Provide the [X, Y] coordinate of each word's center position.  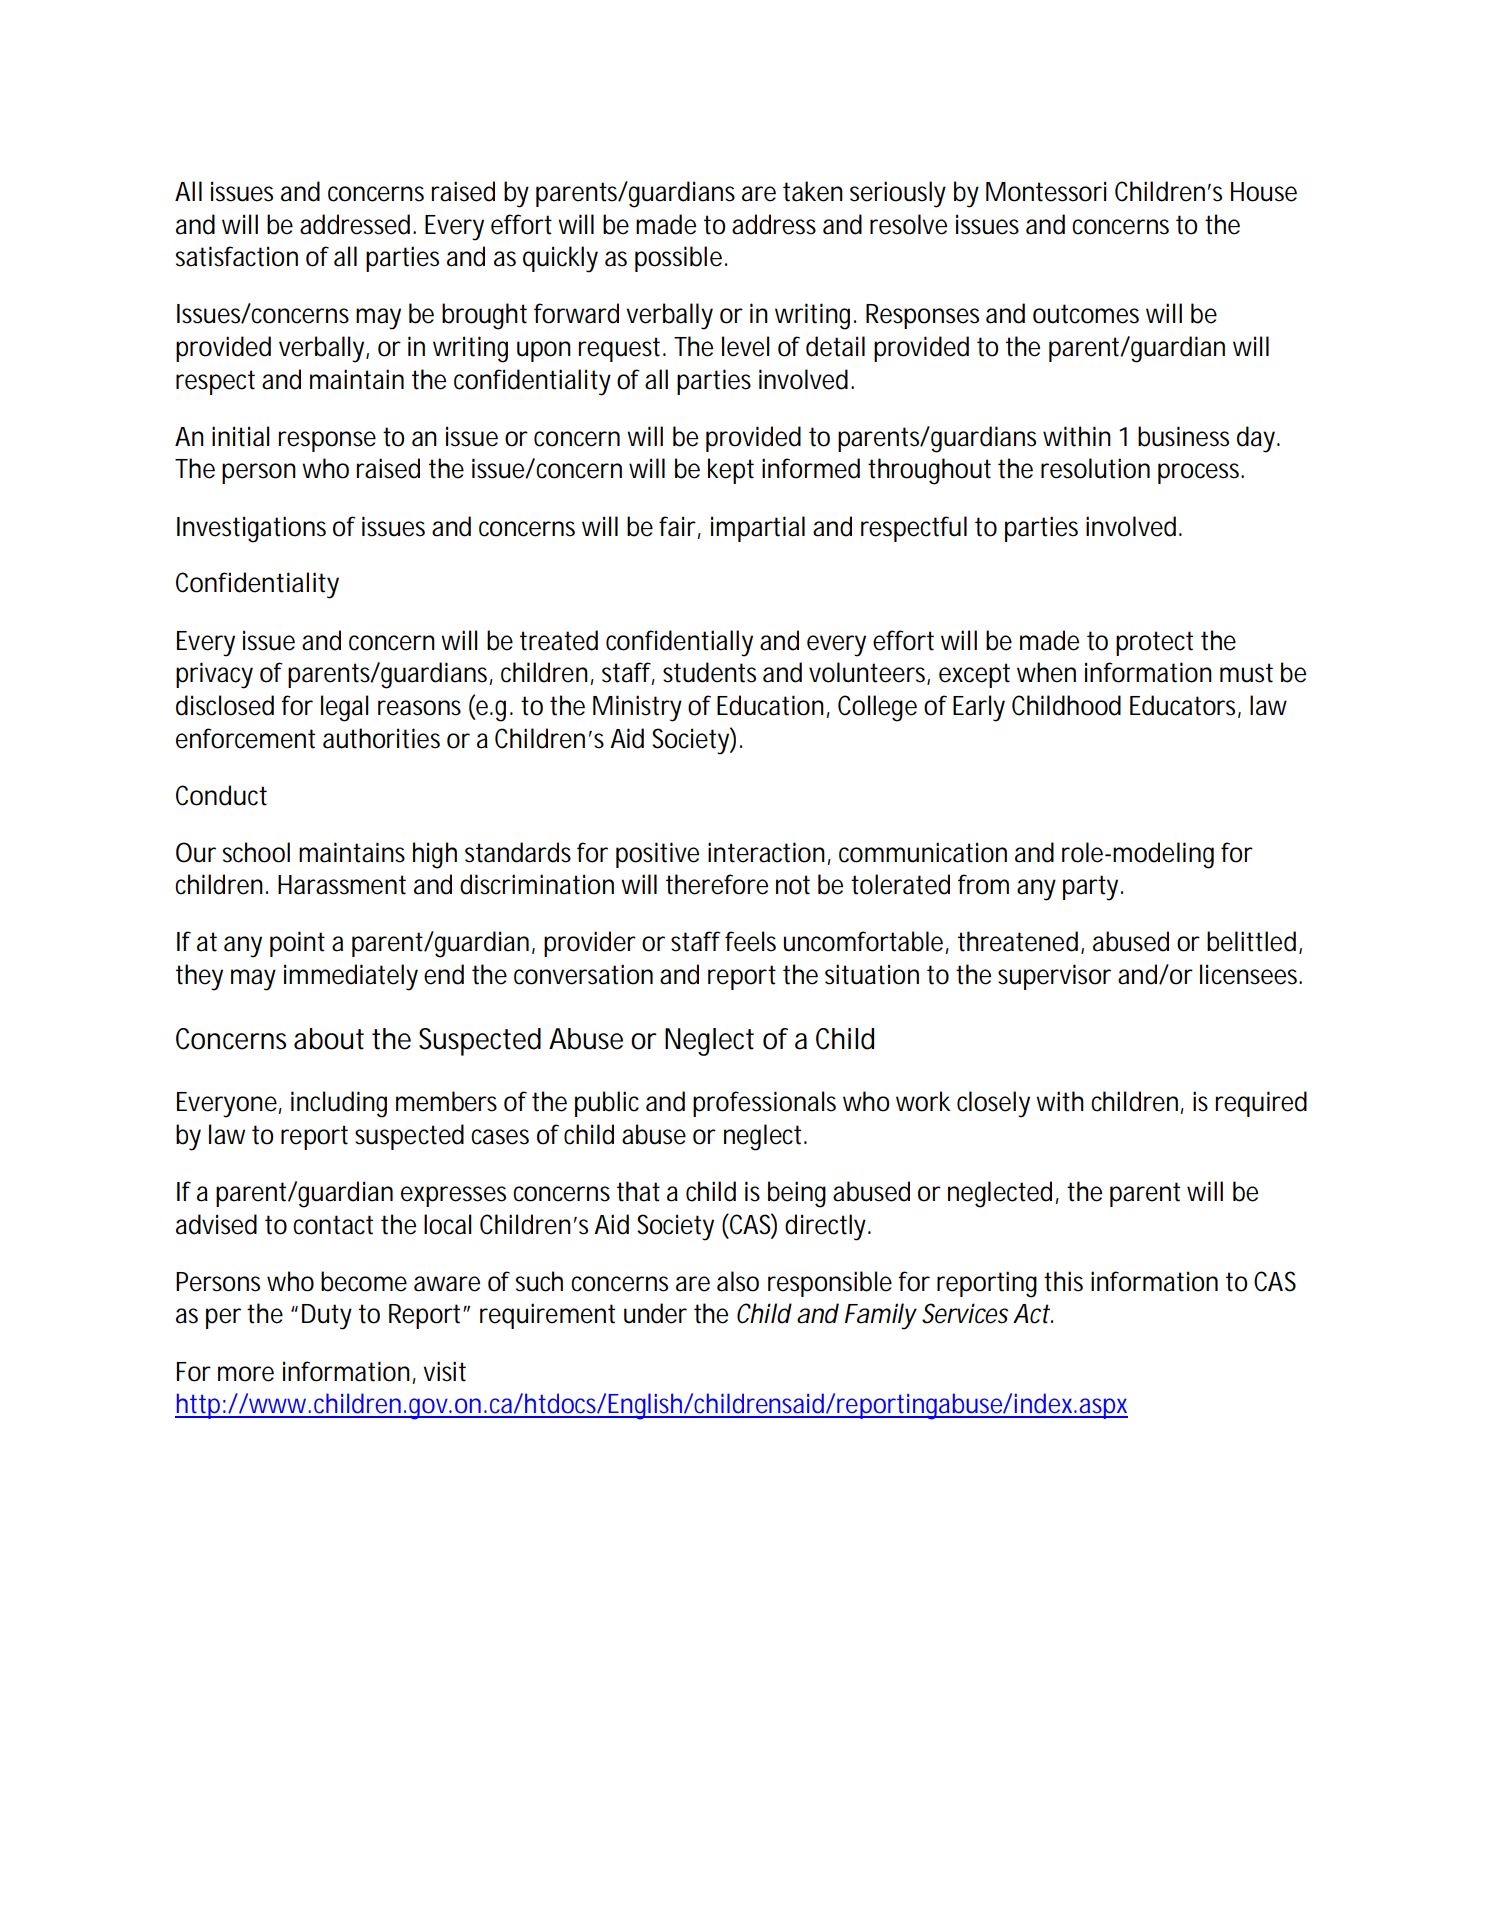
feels [750, 941]
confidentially [679, 643]
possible [680, 259]
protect [1154, 643]
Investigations [251, 529]
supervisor [1054, 977]
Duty [327, 1317]
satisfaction [237, 256]
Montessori [1046, 191]
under [655, 1313]
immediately [351, 977]
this [1063, 1281]
